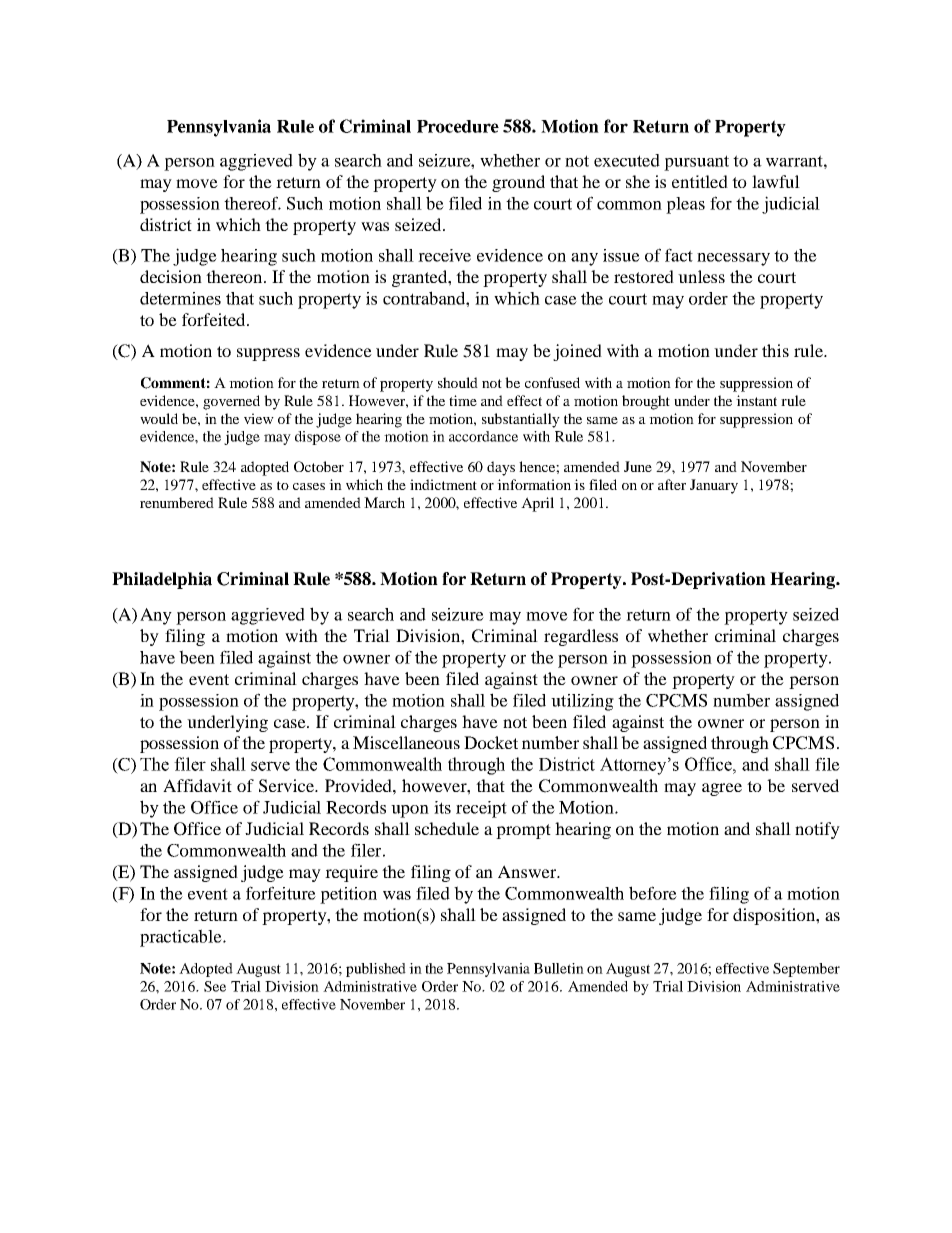 The height and width of the screenshot is (1233, 952). I want to click on thereof, so click(252, 203).
